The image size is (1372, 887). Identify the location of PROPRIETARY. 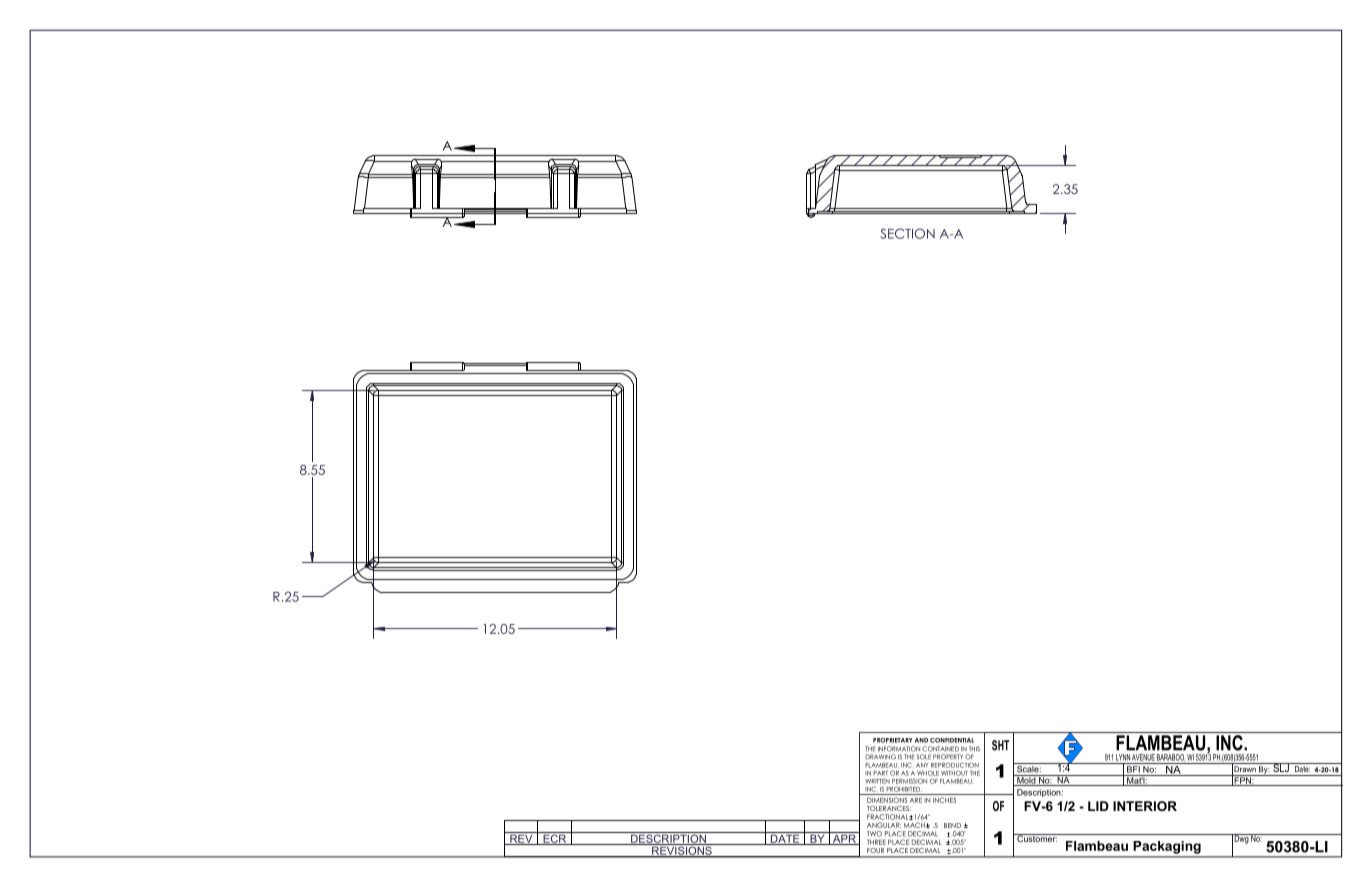
(892, 740).
